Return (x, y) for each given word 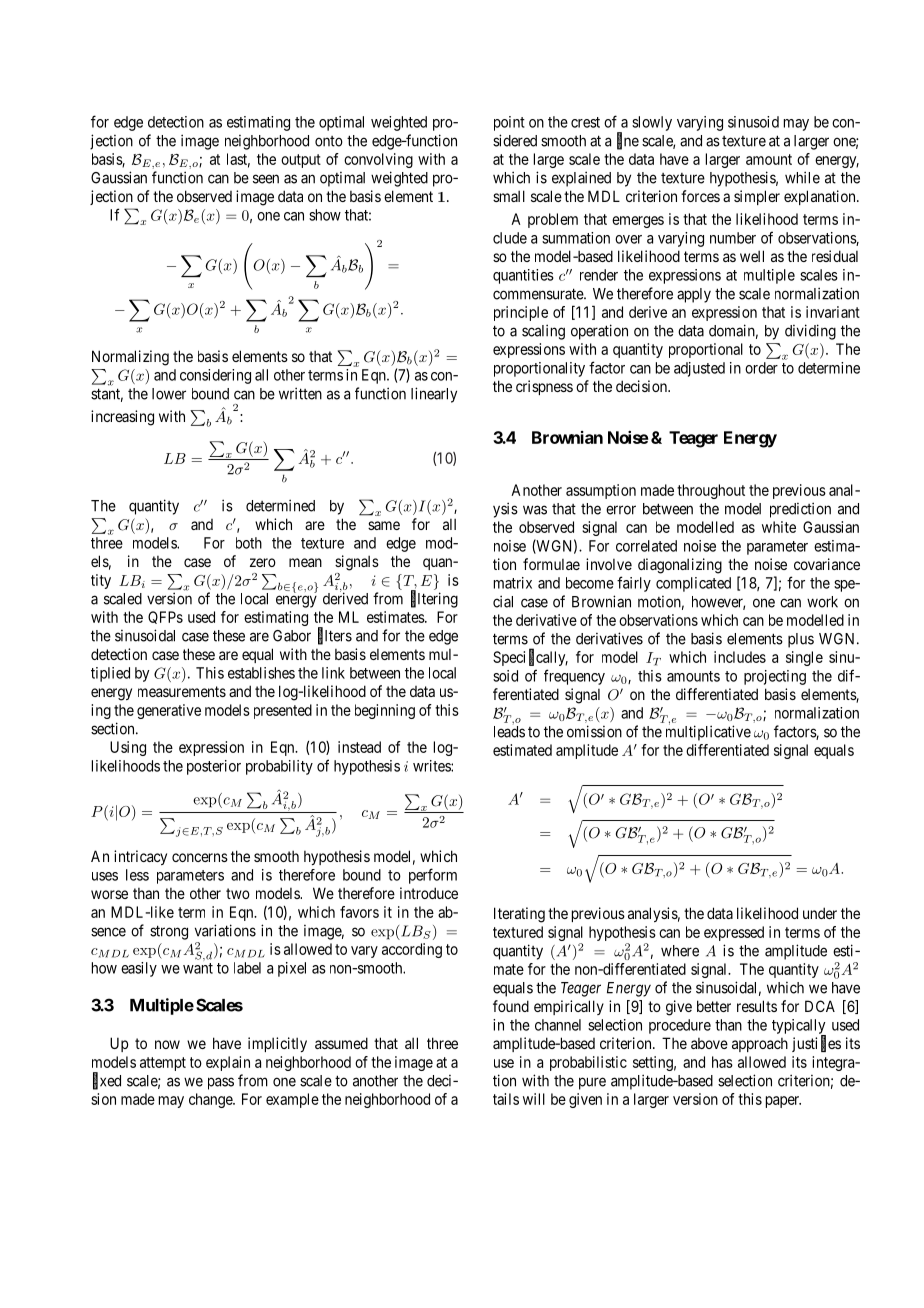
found (511, 1006)
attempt (163, 1064)
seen (266, 179)
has (722, 1062)
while (802, 177)
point (509, 123)
